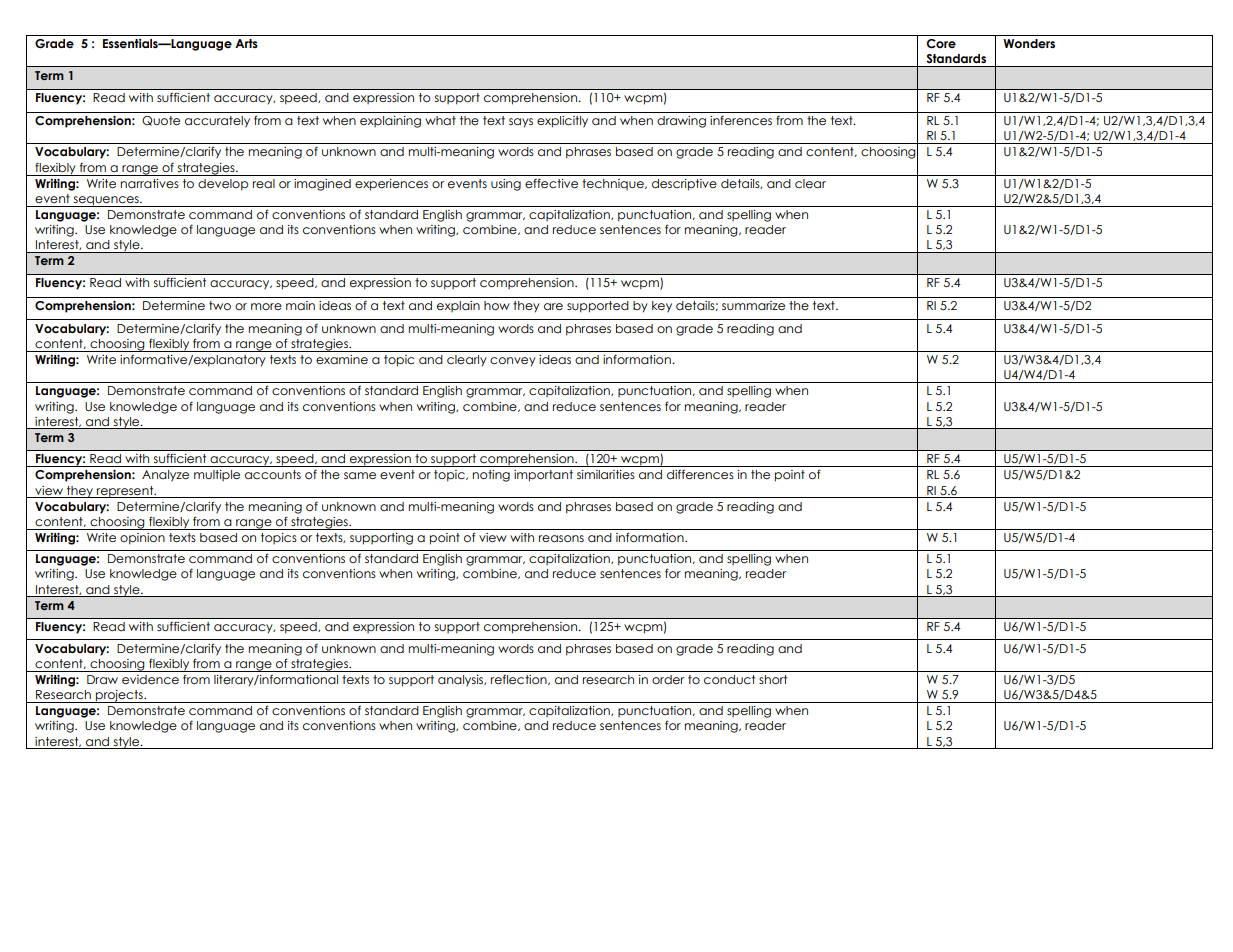 The image size is (1233, 952). Describe the element at coordinates (753, 305) in the page. I see `summarize` at that location.
